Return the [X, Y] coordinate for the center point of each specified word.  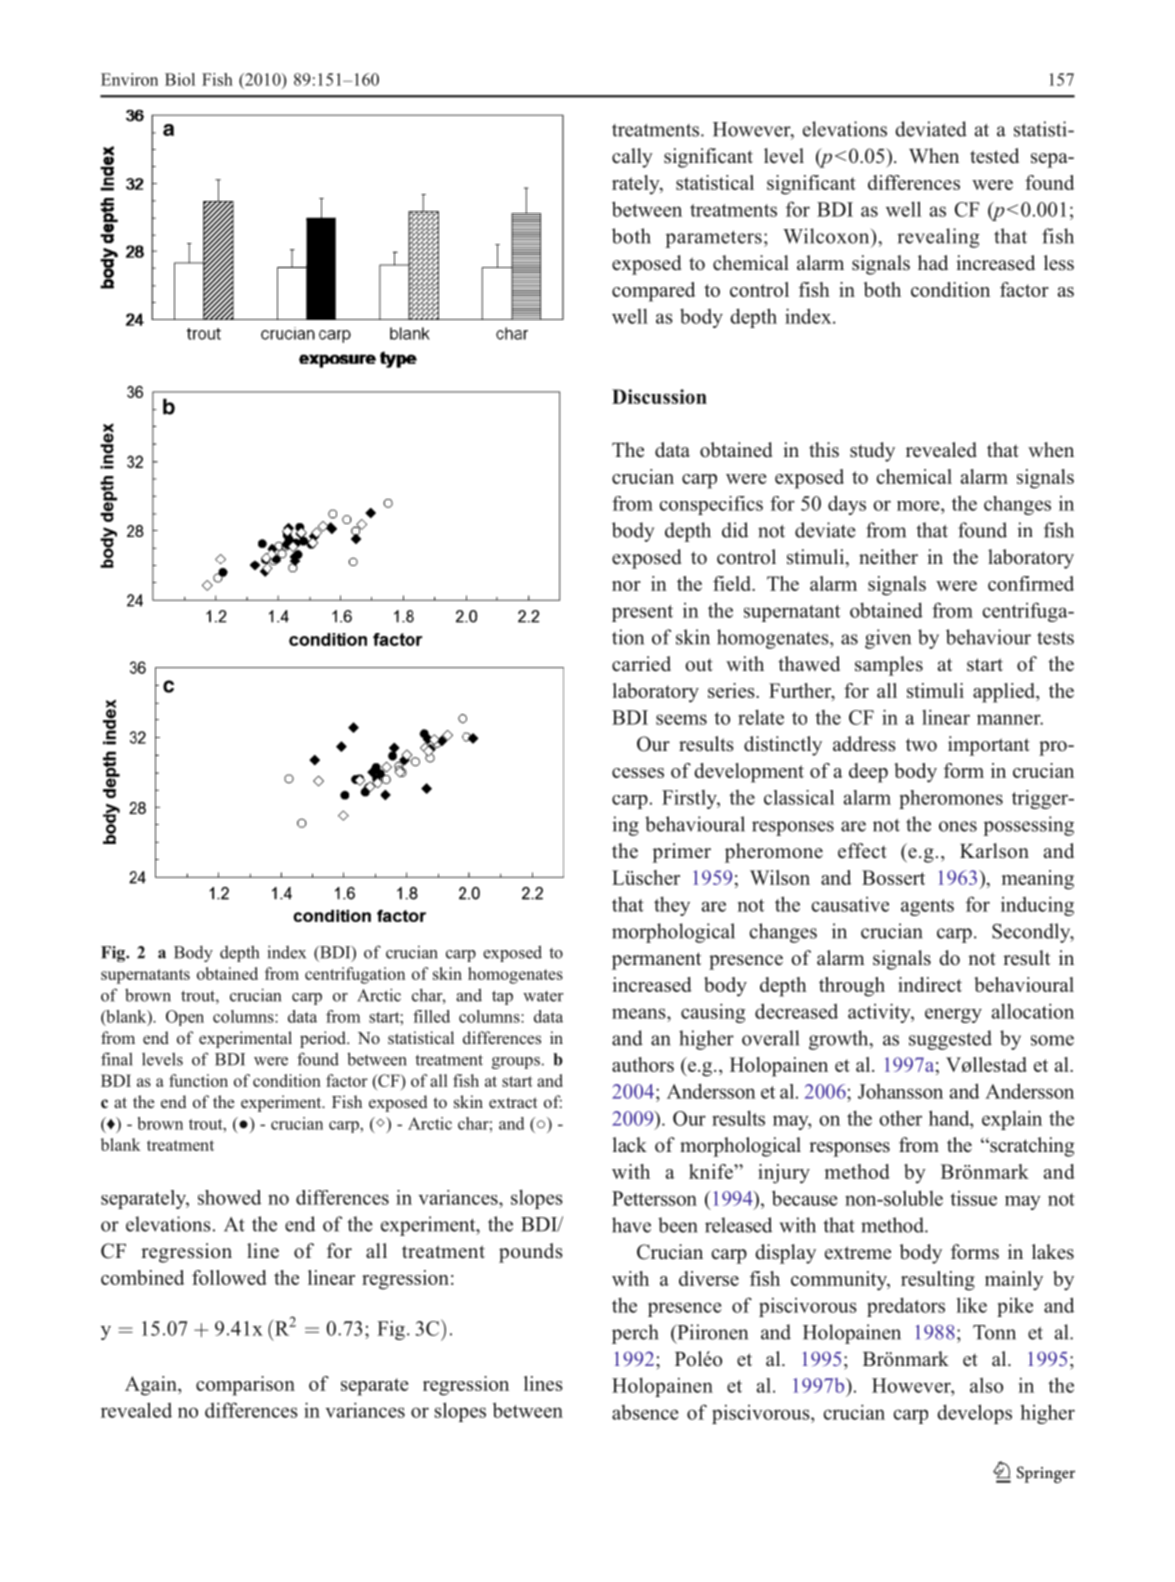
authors [643, 1064]
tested [994, 156]
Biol [180, 79]
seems [681, 719]
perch [635, 1334]
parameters [713, 239]
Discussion [659, 396]
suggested [950, 1040]
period [324, 1039]
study [872, 452]
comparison [245, 1386]
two [921, 745]
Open [185, 1018]
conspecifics [711, 505]
